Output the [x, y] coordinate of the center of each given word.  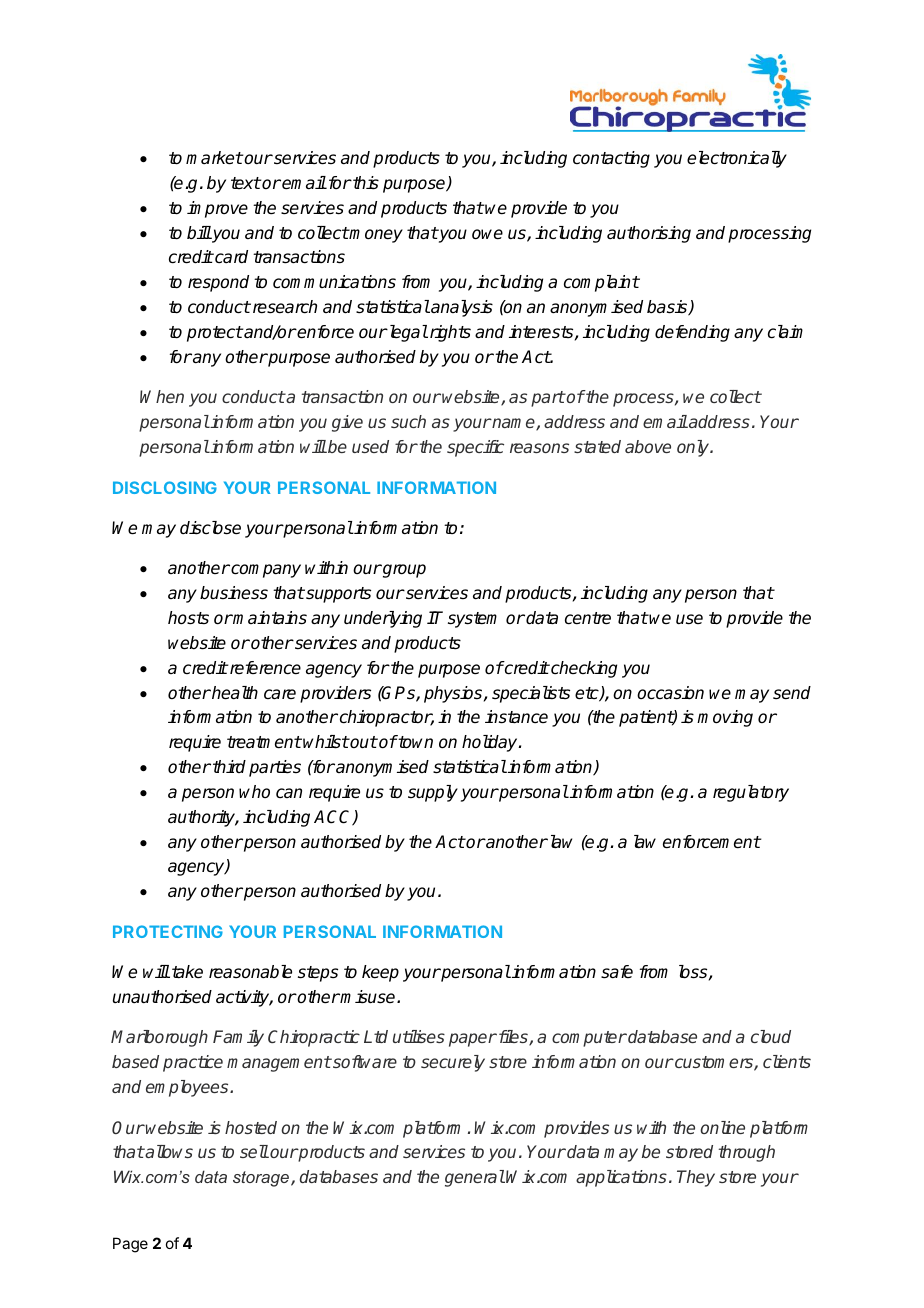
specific [475, 448]
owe [487, 234]
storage [262, 1179]
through [746, 1153]
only [694, 448]
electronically [737, 159]
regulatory [751, 793]
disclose [210, 528]
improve [217, 209]
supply [433, 793]
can [289, 793]
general [475, 1178]
